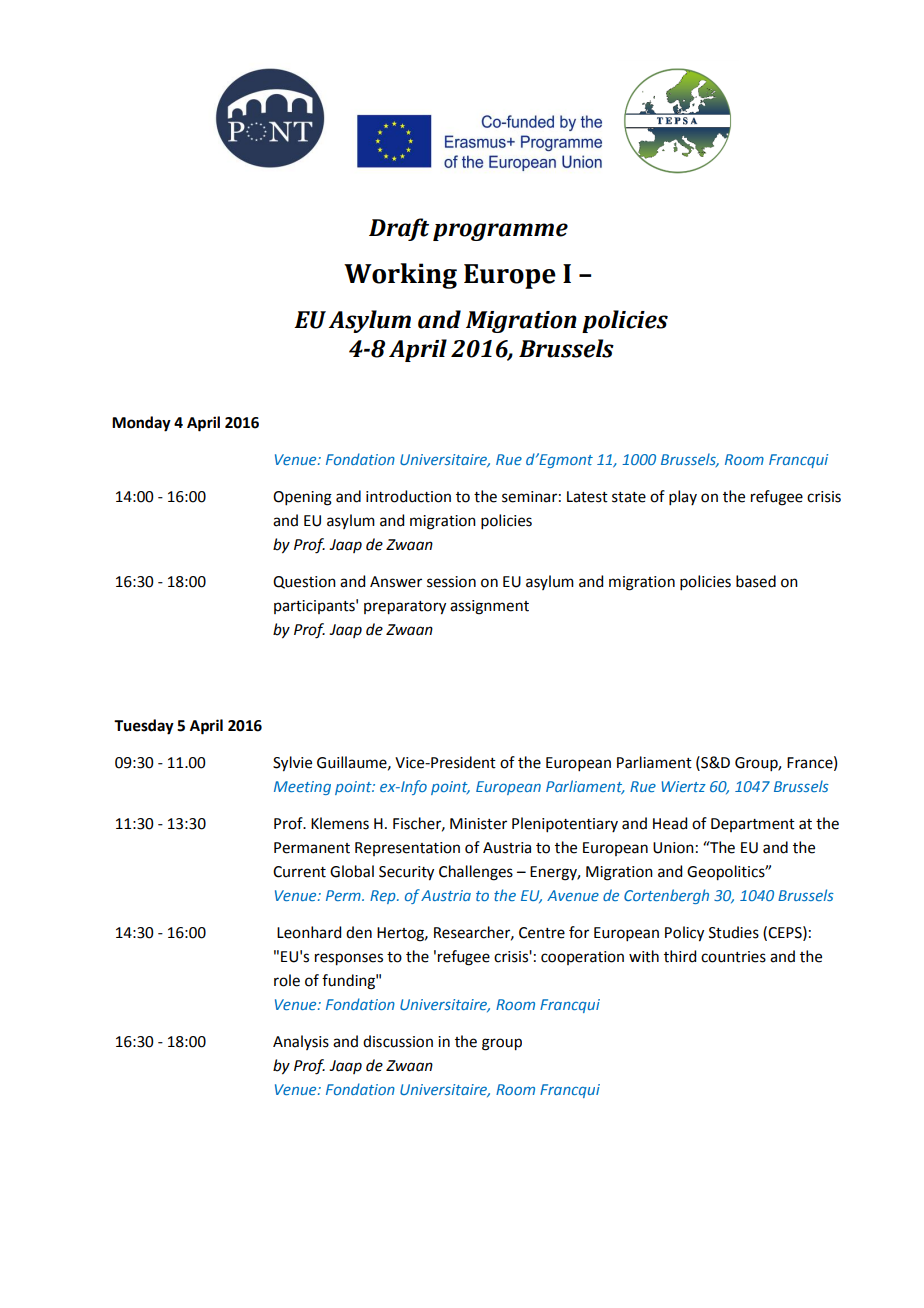 This screenshot has height=1308, width=924. Describe the element at coordinates (304, 582) in the screenshot. I see `Question` at that location.
